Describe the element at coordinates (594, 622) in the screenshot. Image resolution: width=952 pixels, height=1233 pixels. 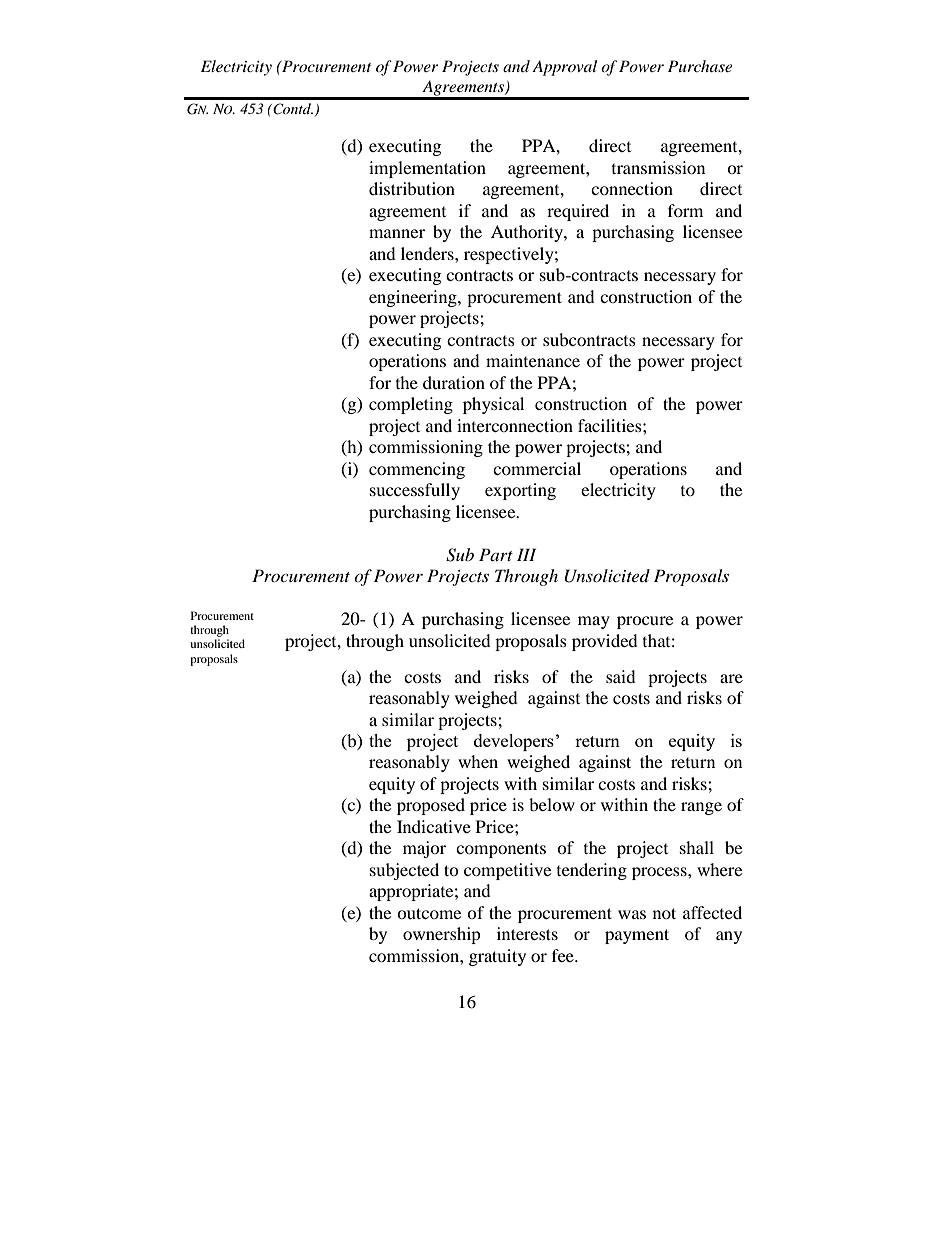
I see `may` at that location.
